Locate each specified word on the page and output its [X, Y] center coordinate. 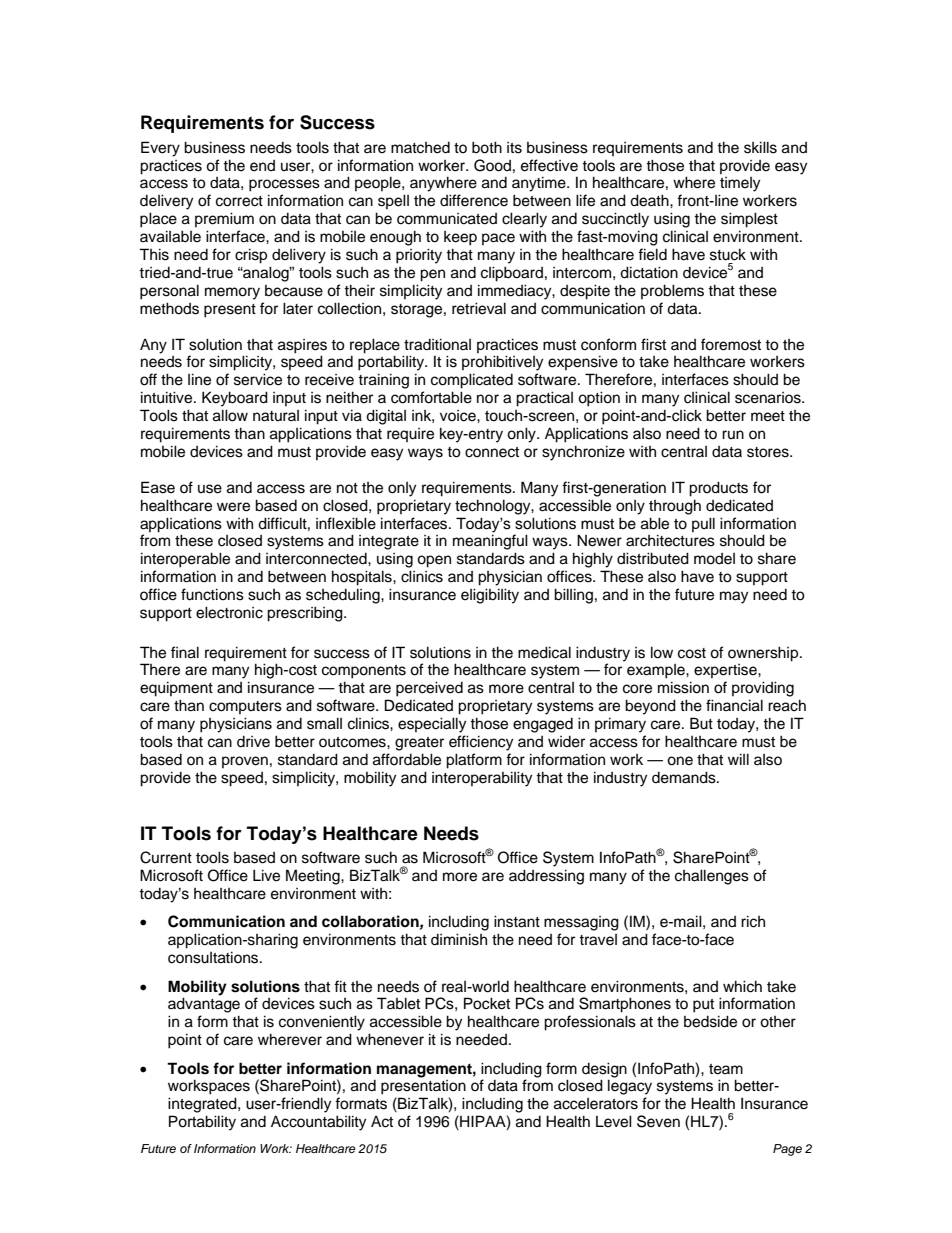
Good [492, 165]
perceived [429, 689]
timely [740, 184]
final [185, 652]
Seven [658, 1121]
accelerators [596, 1104]
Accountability [318, 1123]
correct [239, 201]
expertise [726, 671]
